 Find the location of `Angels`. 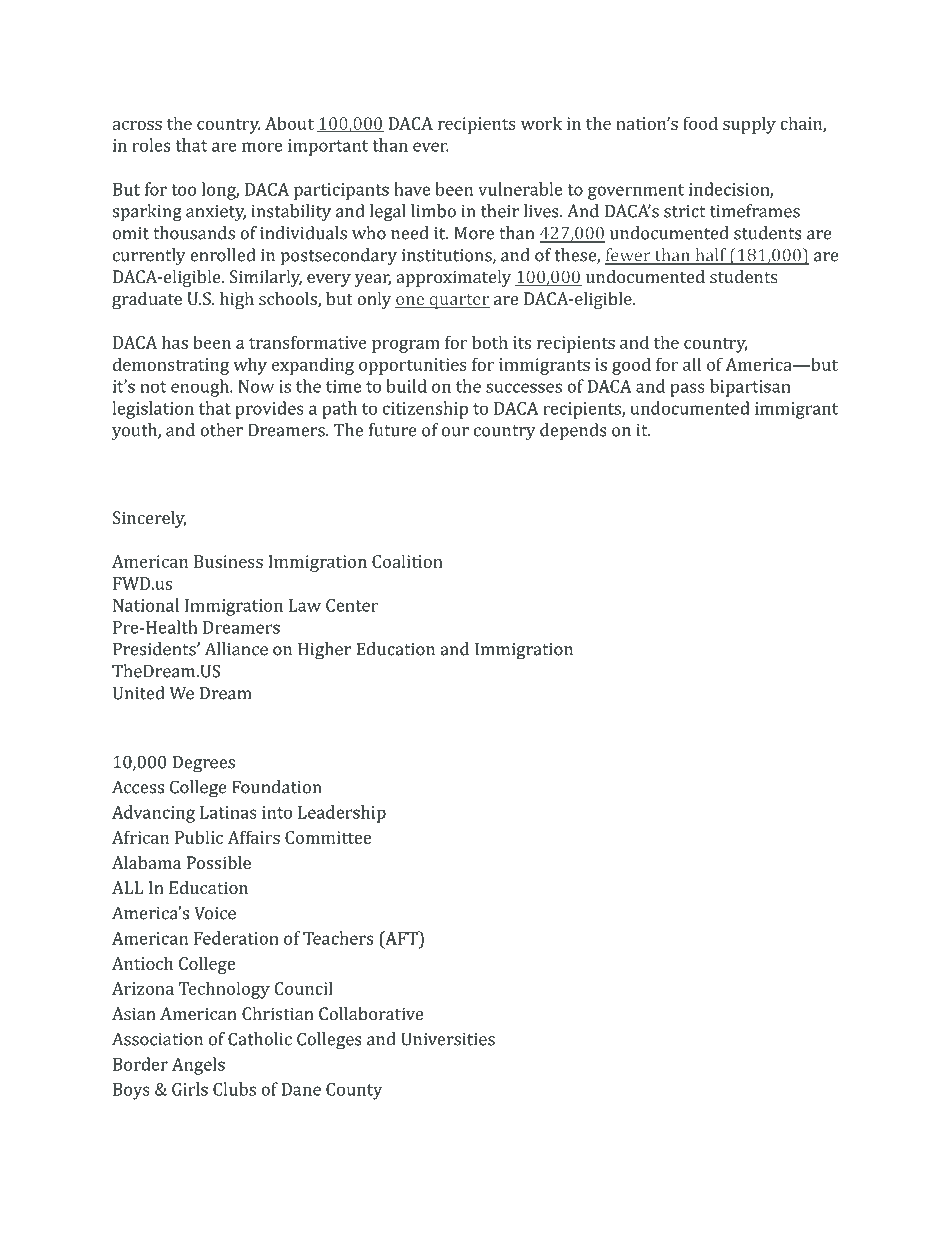

Angels is located at coordinates (198, 1066).
